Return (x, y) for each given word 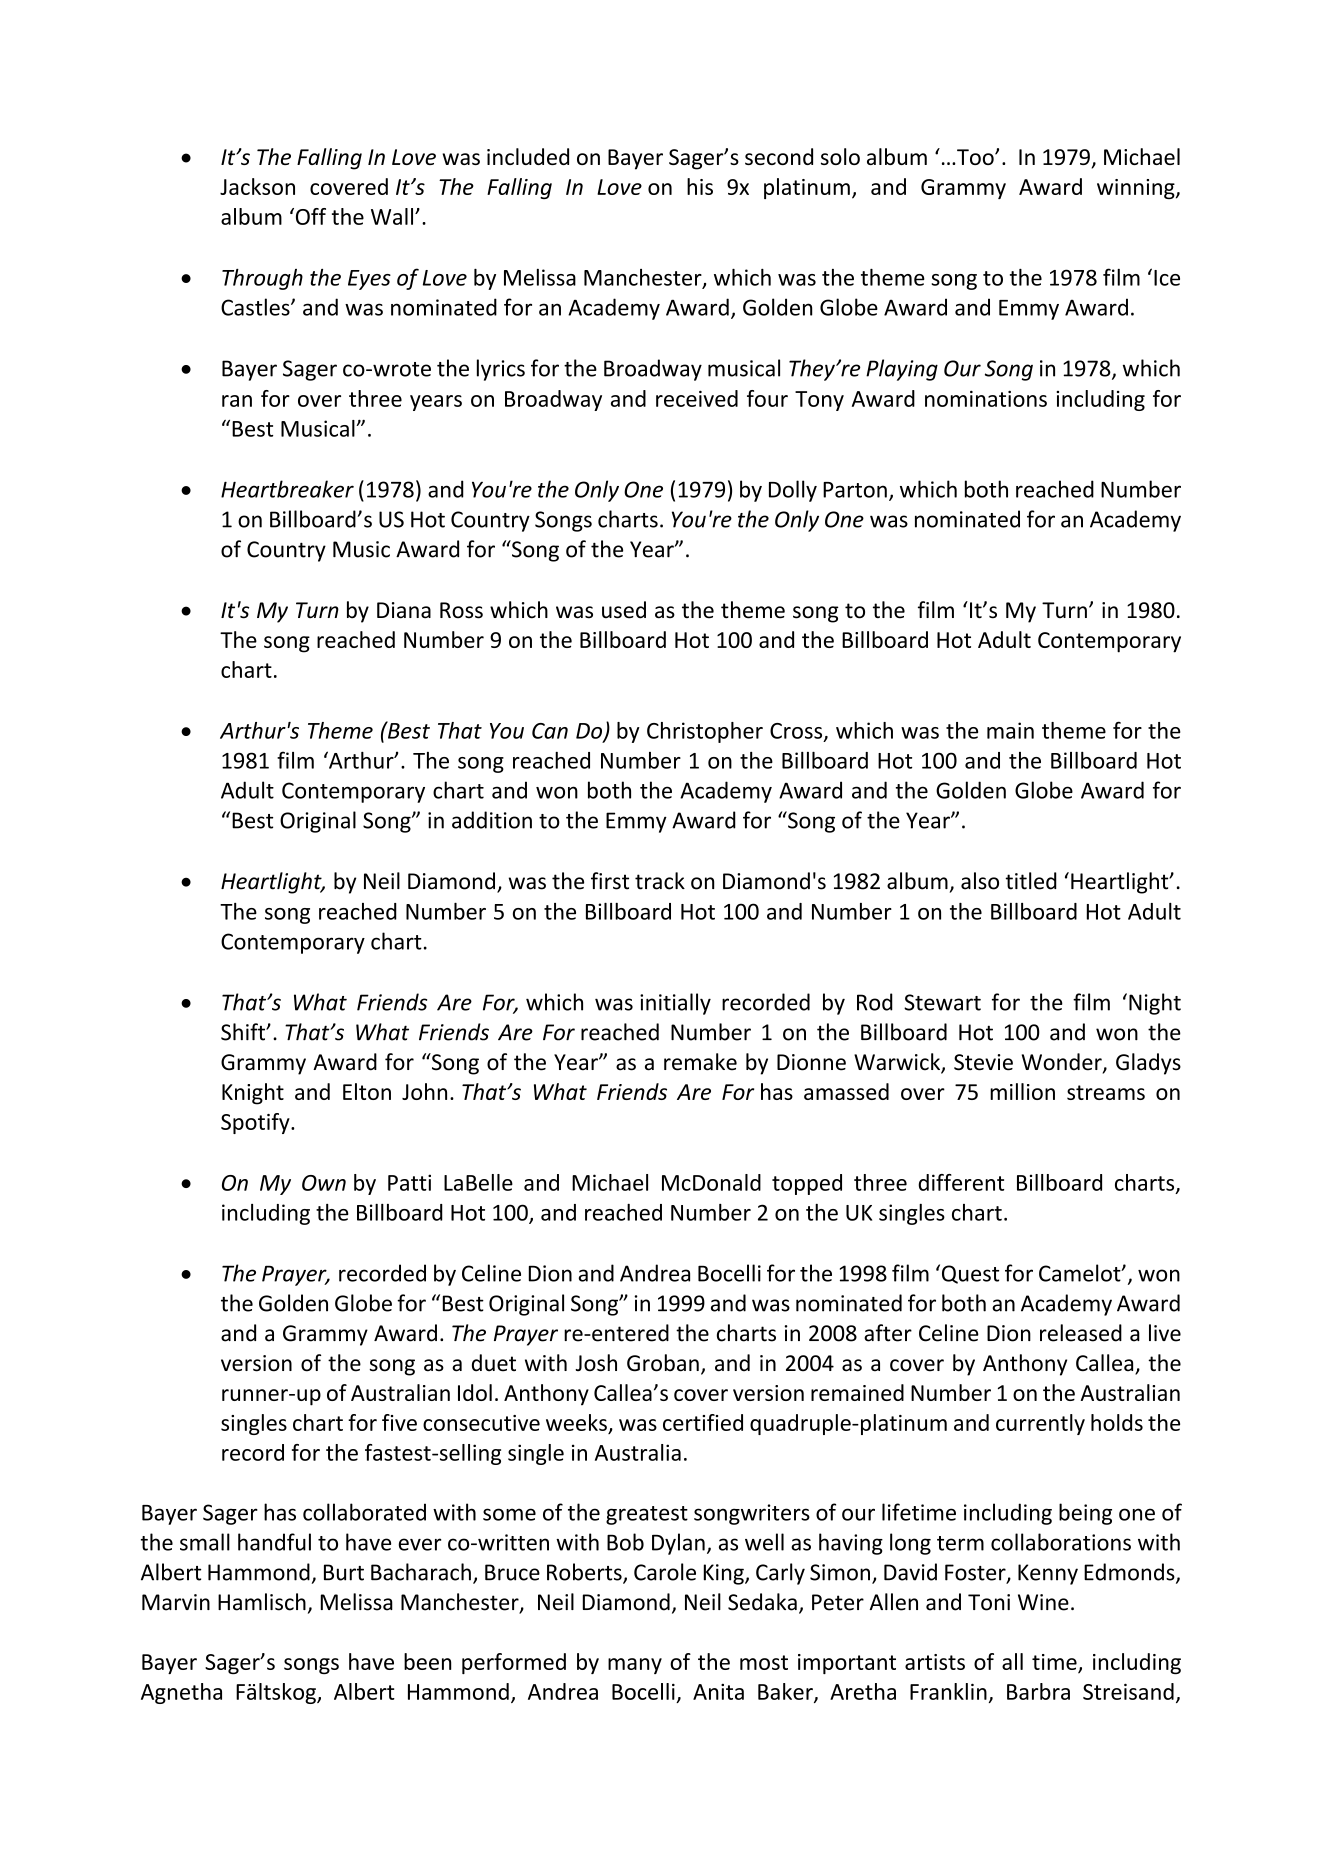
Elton (367, 1091)
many (635, 1666)
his (700, 186)
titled (1031, 881)
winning (1137, 189)
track (660, 881)
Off (309, 216)
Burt (344, 1572)
